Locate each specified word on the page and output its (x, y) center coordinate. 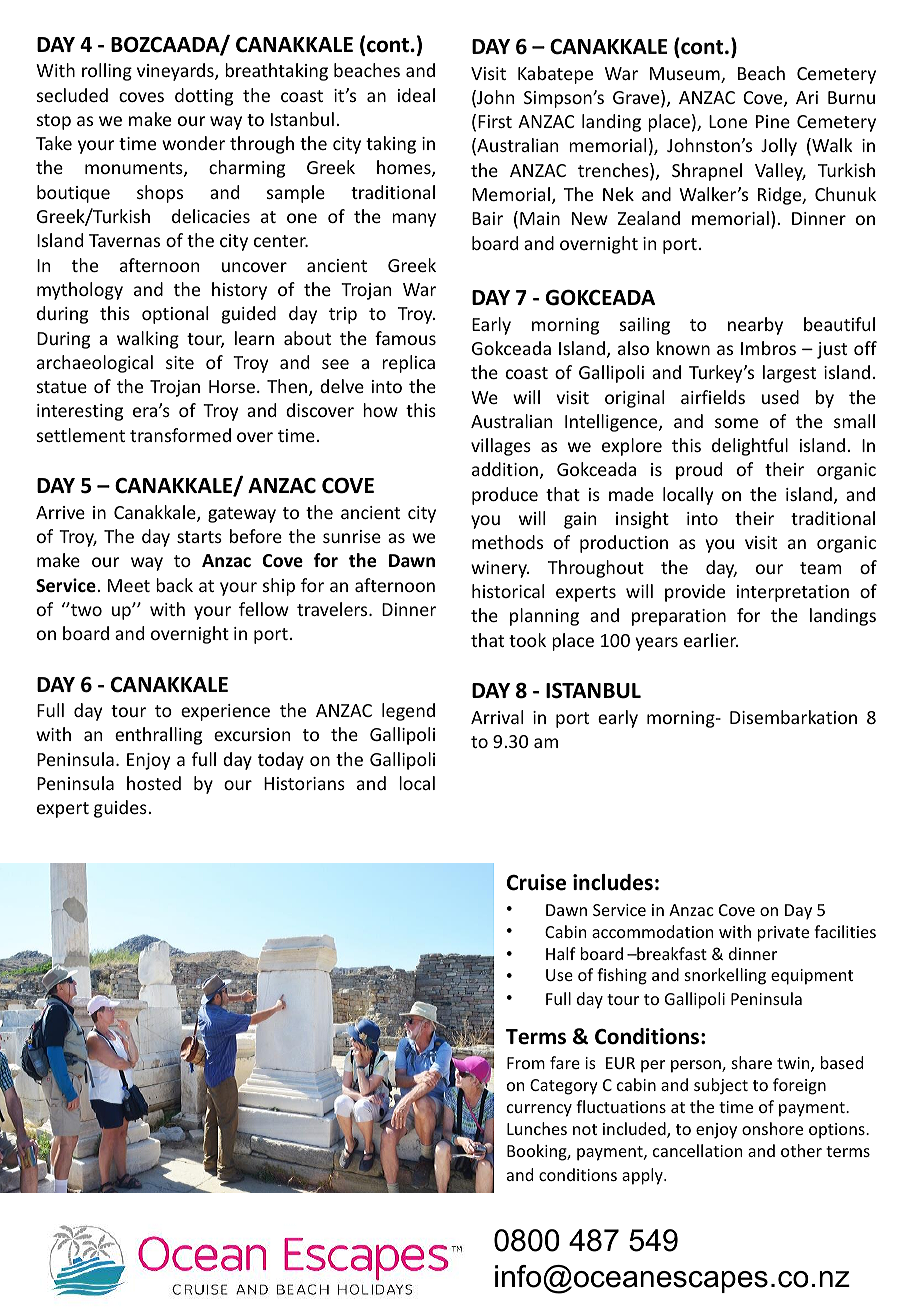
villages (501, 447)
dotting (204, 97)
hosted (154, 783)
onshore (772, 1128)
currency (539, 1110)
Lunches (537, 1128)
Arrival (497, 717)
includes (613, 882)
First (495, 121)
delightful (750, 447)
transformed (180, 435)
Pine (773, 121)
